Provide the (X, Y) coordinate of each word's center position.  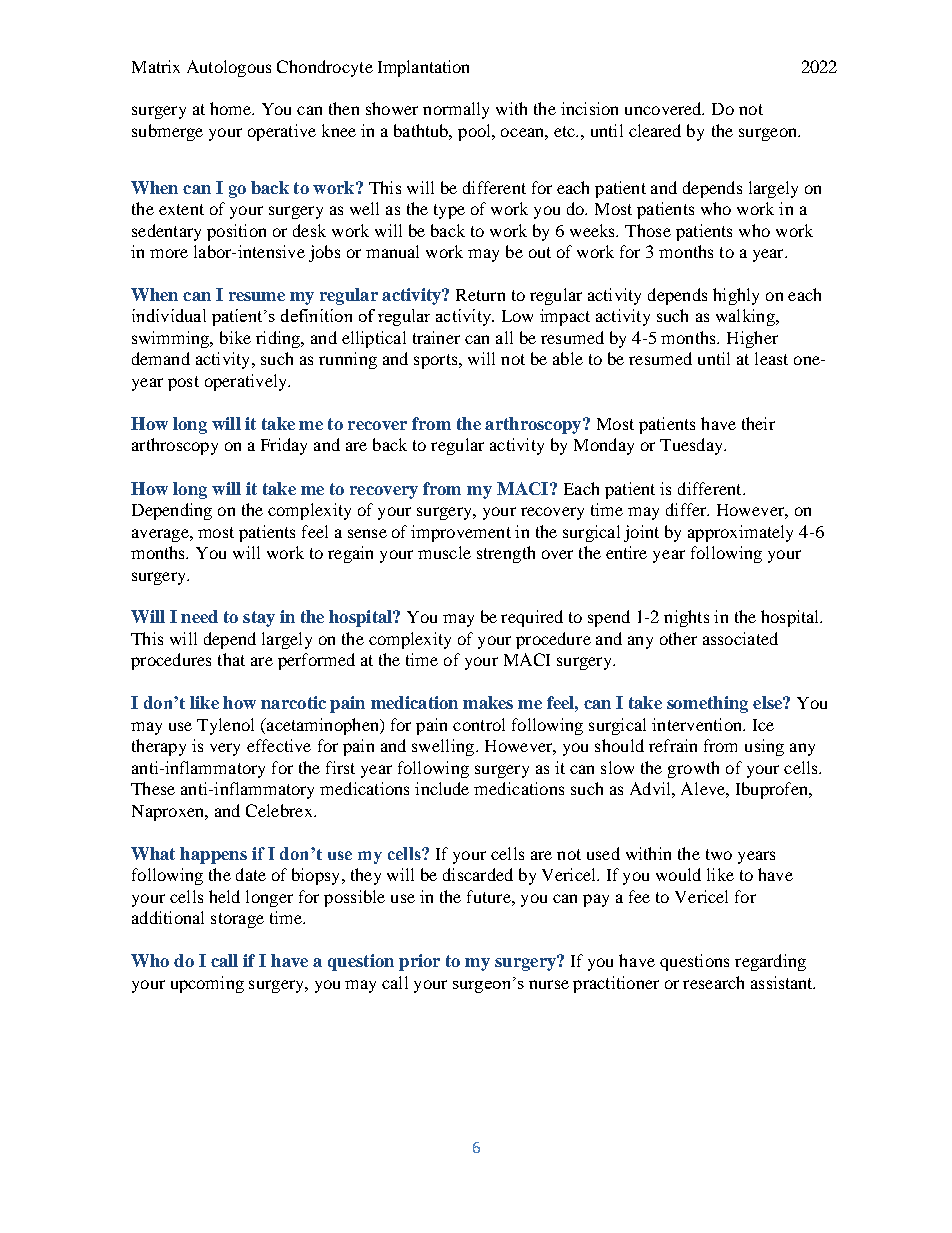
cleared (655, 130)
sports (437, 361)
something (707, 704)
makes (488, 702)
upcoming (207, 984)
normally (456, 110)
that (231, 659)
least (771, 358)
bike (235, 337)
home (231, 108)
